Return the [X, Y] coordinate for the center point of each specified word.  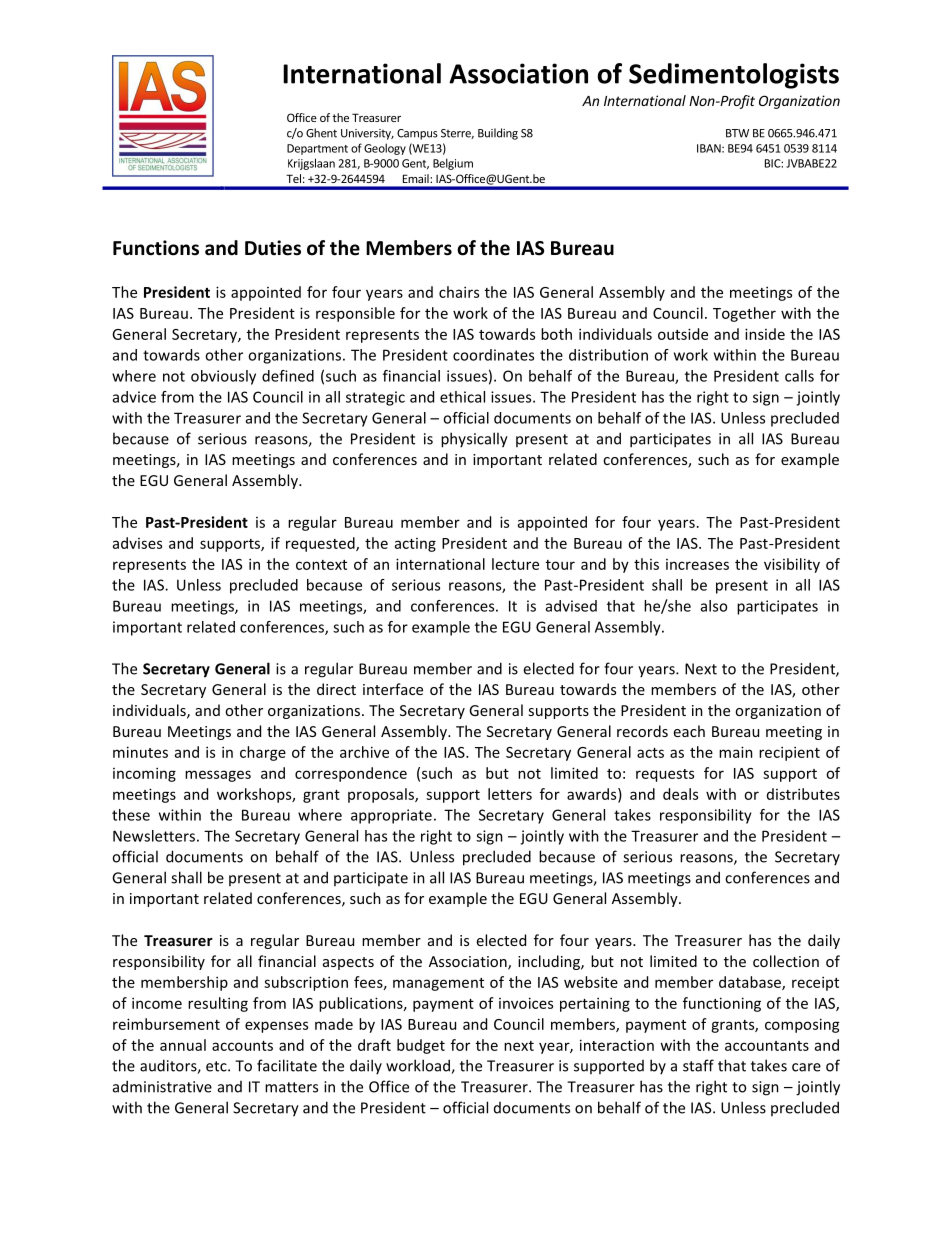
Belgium [453, 164]
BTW [737, 133]
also [714, 606]
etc [217, 1066]
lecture [515, 564]
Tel [293, 178]
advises [137, 543]
